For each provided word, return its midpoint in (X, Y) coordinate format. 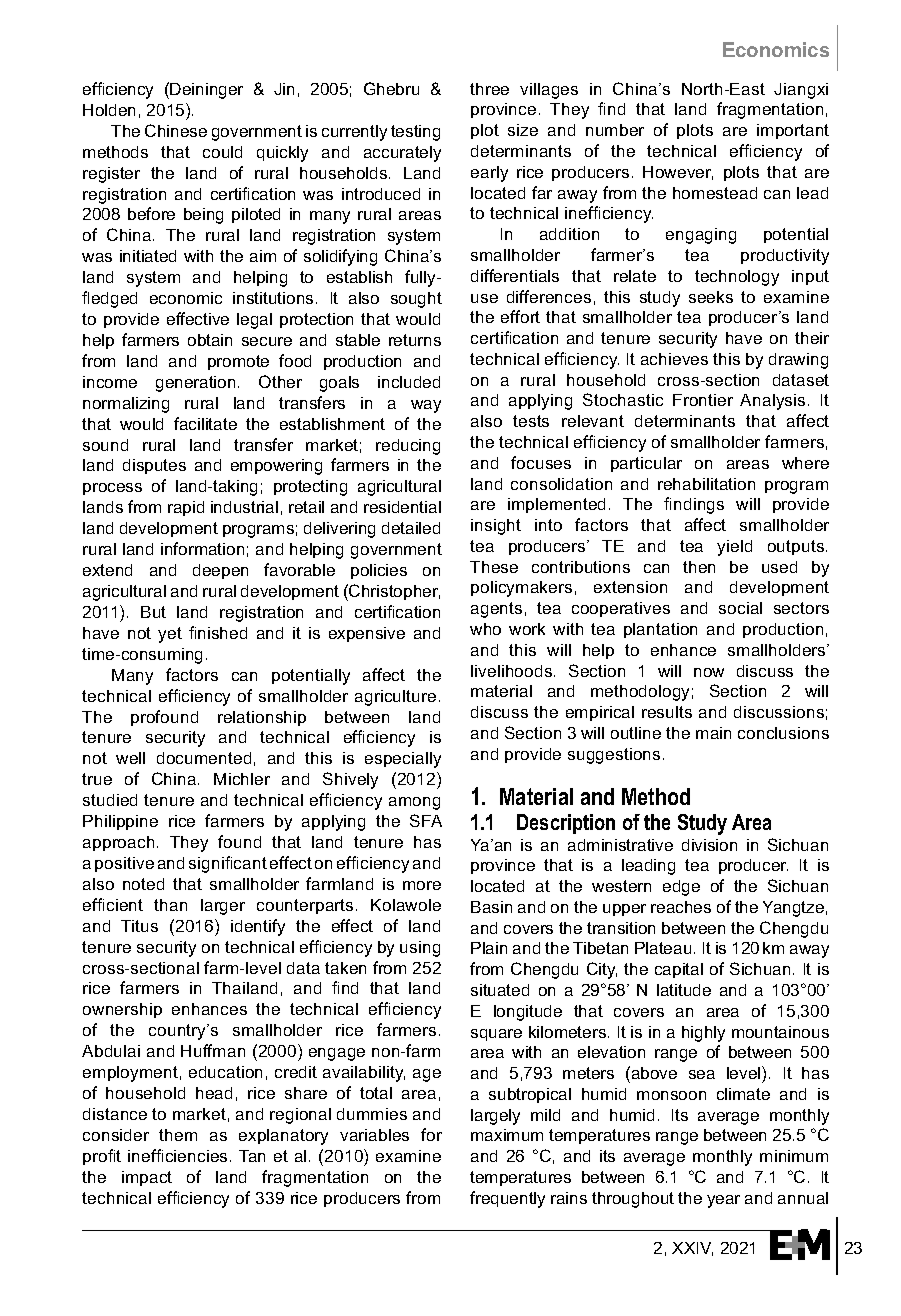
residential (402, 507)
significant (228, 864)
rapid (186, 508)
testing (415, 133)
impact (147, 1178)
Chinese (176, 130)
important (793, 131)
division (709, 845)
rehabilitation (706, 484)
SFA (426, 820)
